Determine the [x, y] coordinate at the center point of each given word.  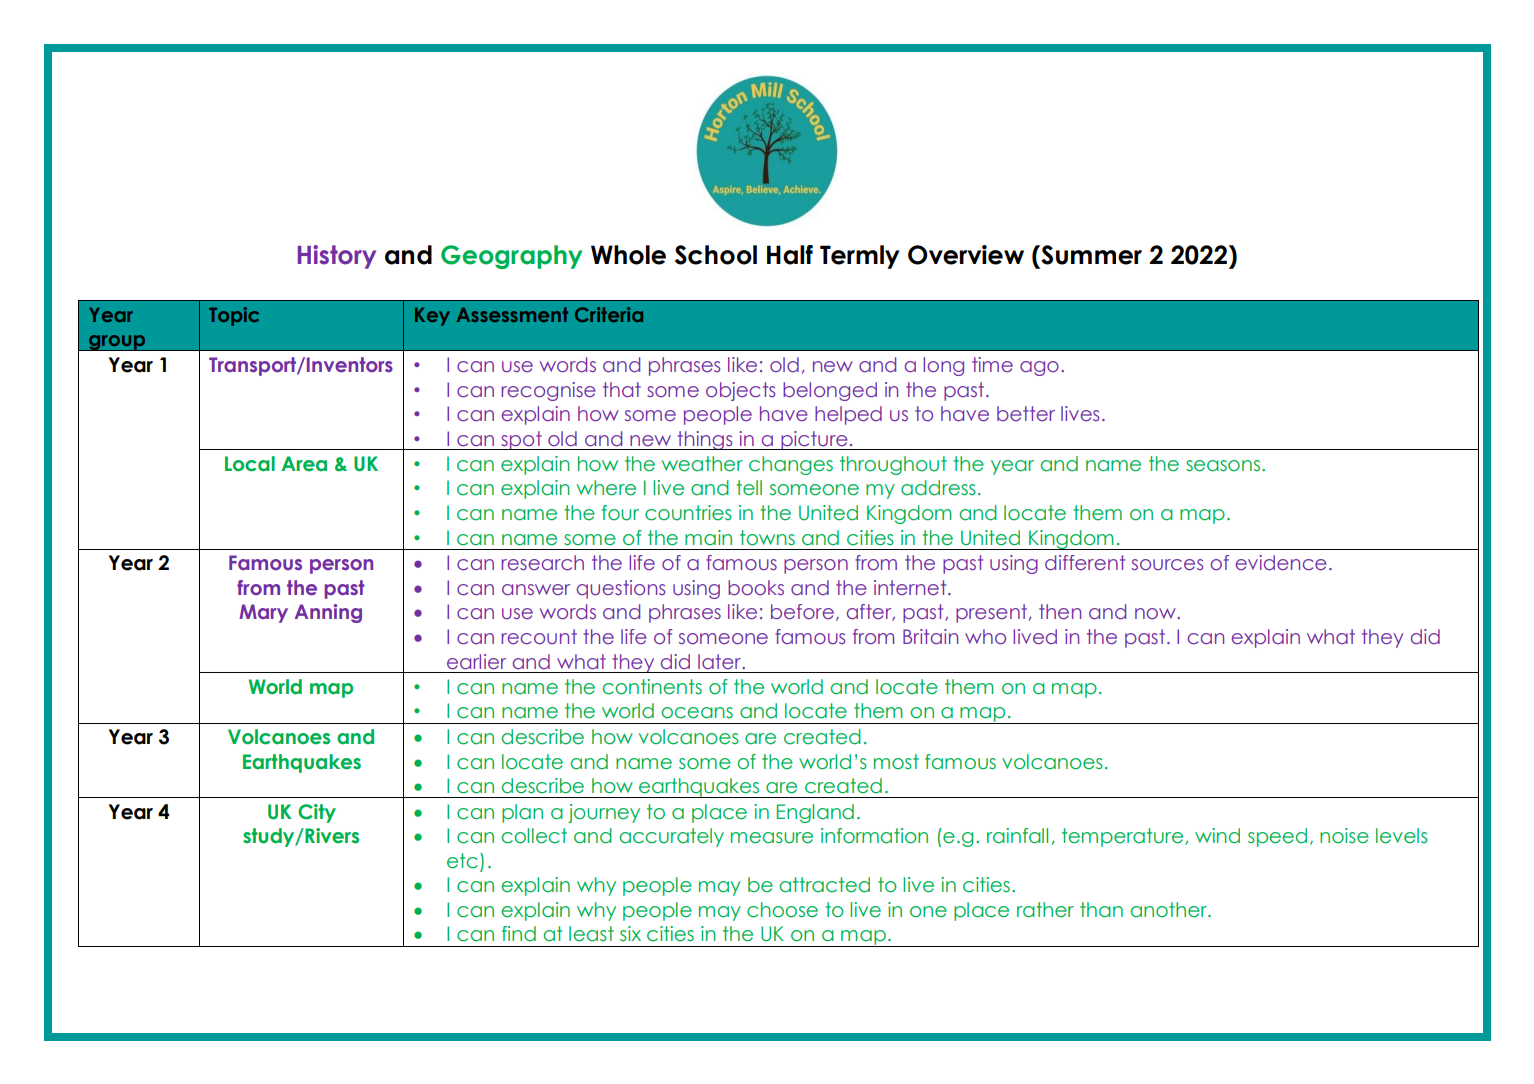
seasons [1223, 466]
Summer [1090, 255]
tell [749, 488]
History [337, 257]
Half [790, 255]
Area [304, 464]
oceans [697, 713]
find [519, 934]
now [1156, 613]
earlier [476, 661]
